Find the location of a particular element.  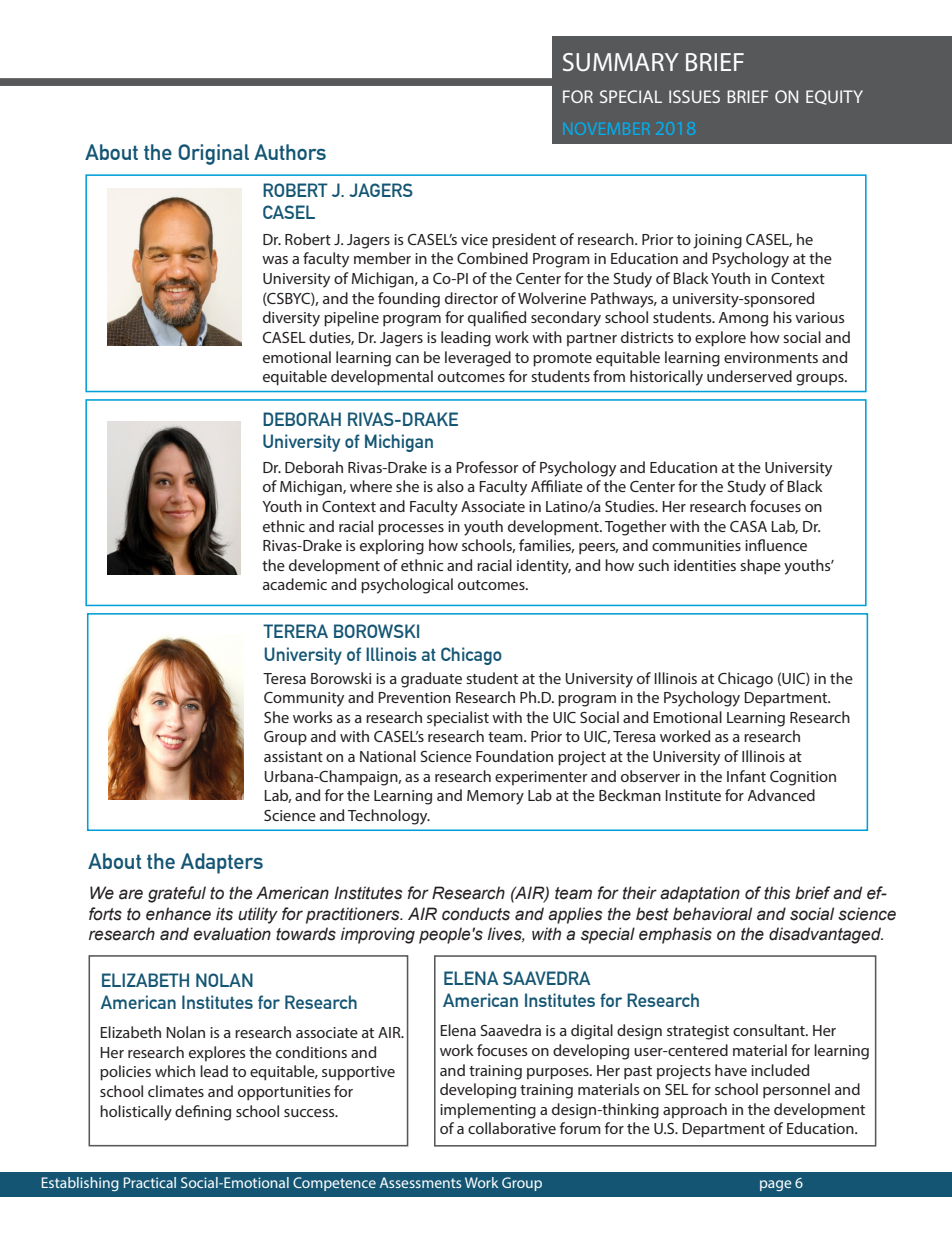

grateful is located at coordinates (177, 894).
